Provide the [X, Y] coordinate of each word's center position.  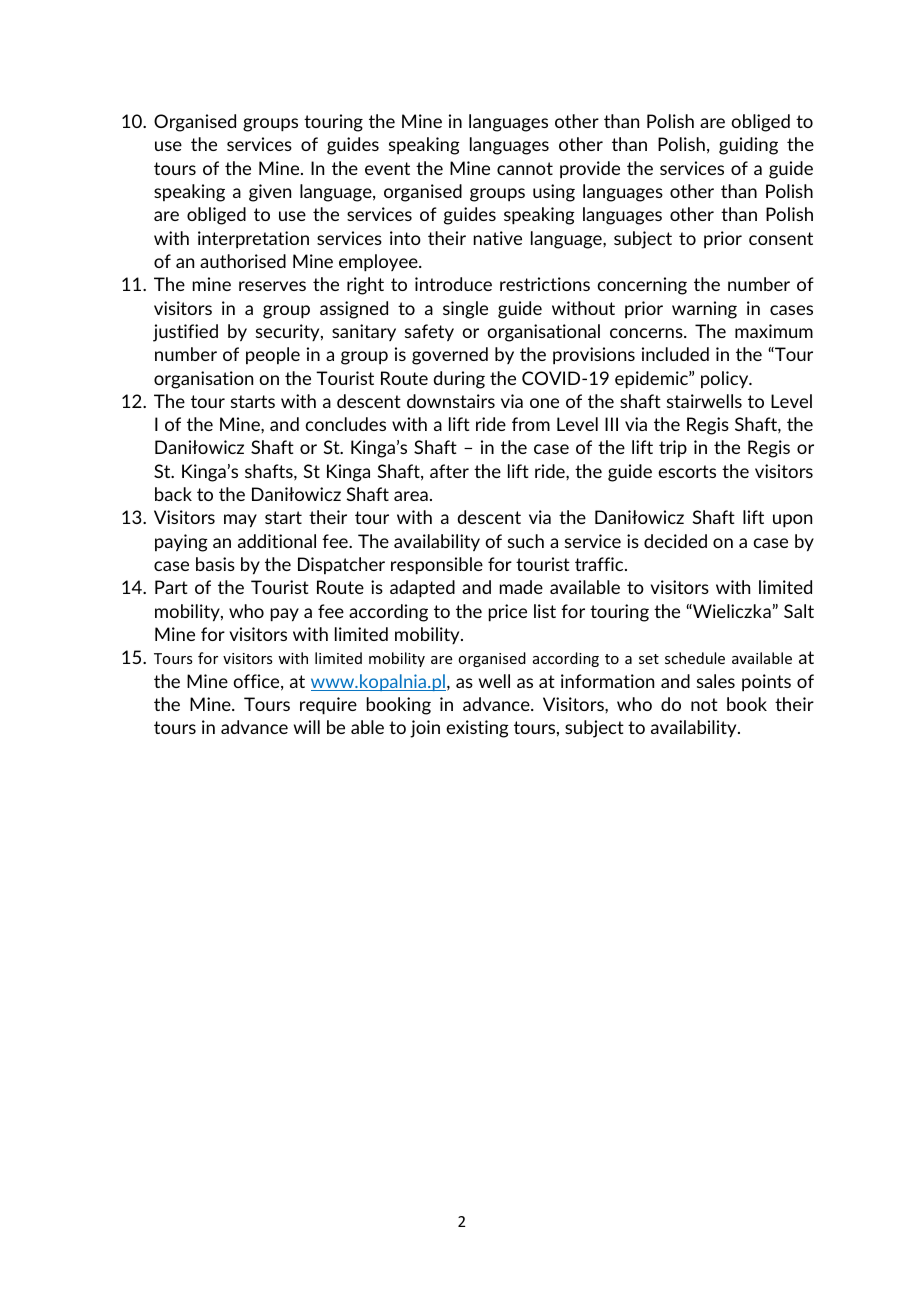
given [270, 193]
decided [675, 541]
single [465, 310]
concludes [345, 424]
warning [704, 310]
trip [673, 448]
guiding [748, 146]
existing [477, 729]
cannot [525, 168]
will [307, 727]
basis [215, 564]
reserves [272, 286]
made [521, 587]
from [531, 424]
